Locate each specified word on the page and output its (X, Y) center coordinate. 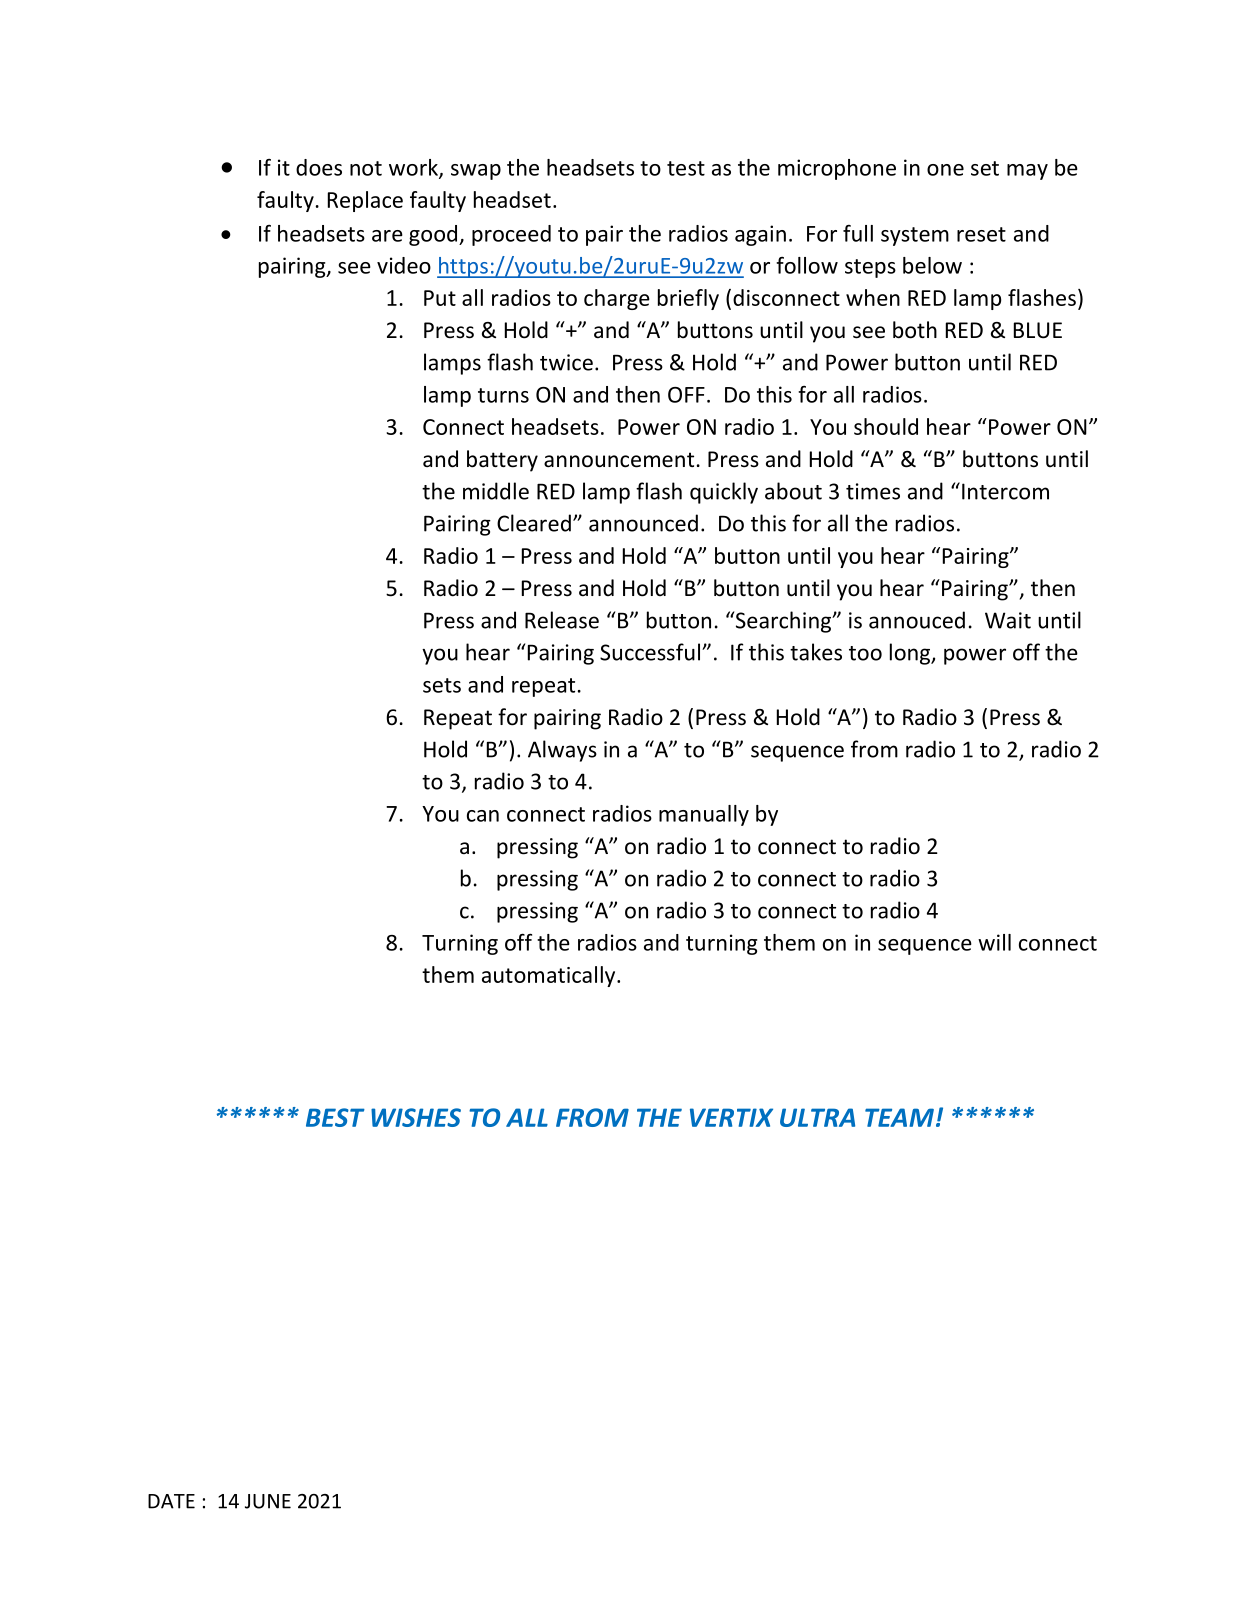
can (483, 816)
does (319, 167)
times (873, 491)
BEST (335, 1117)
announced (643, 523)
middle (496, 491)
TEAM (899, 1117)
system (915, 236)
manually (704, 815)
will (994, 942)
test (686, 168)
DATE (171, 1501)
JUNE (268, 1501)
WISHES (416, 1117)
